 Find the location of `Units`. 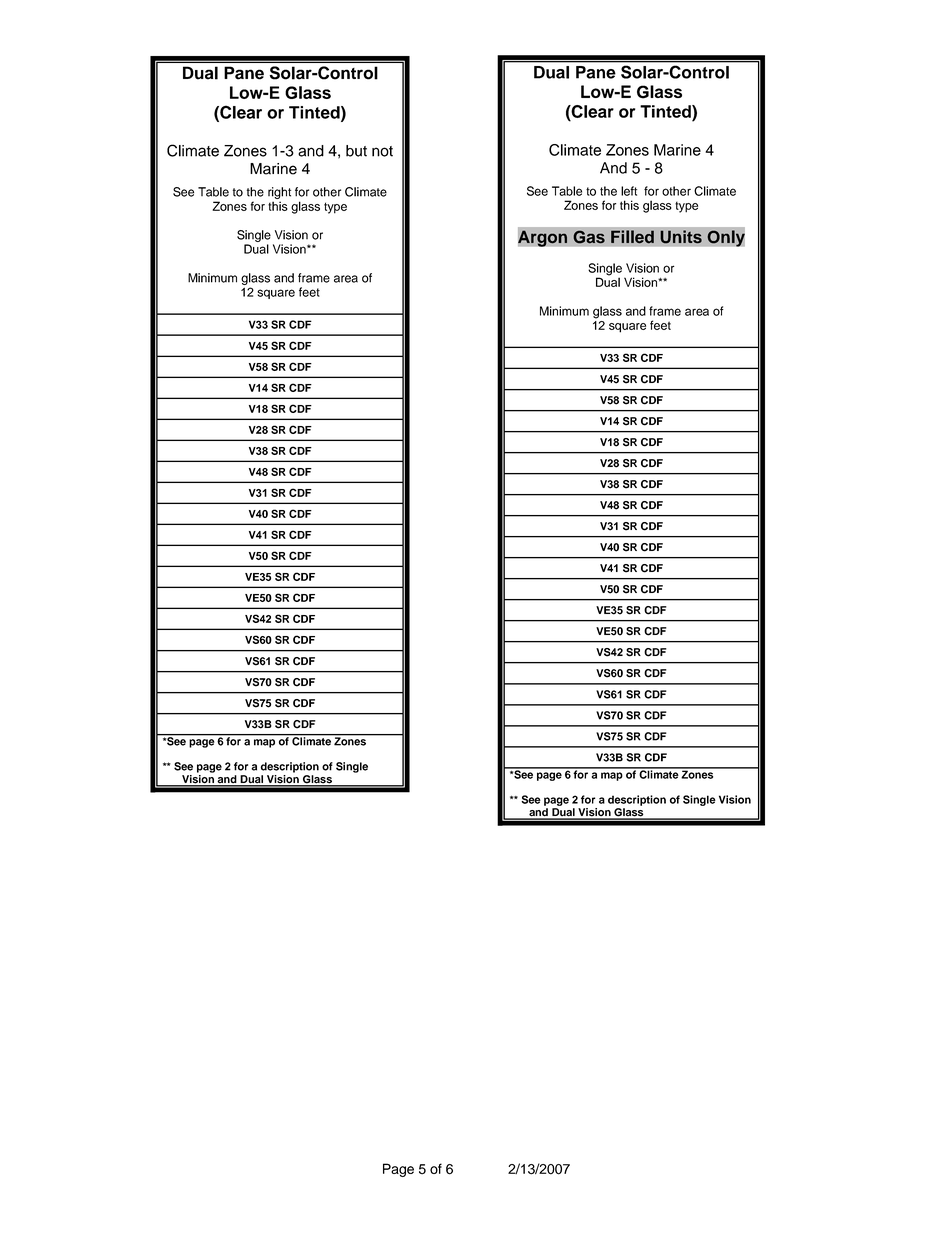

Units is located at coordinates (681, 237).
